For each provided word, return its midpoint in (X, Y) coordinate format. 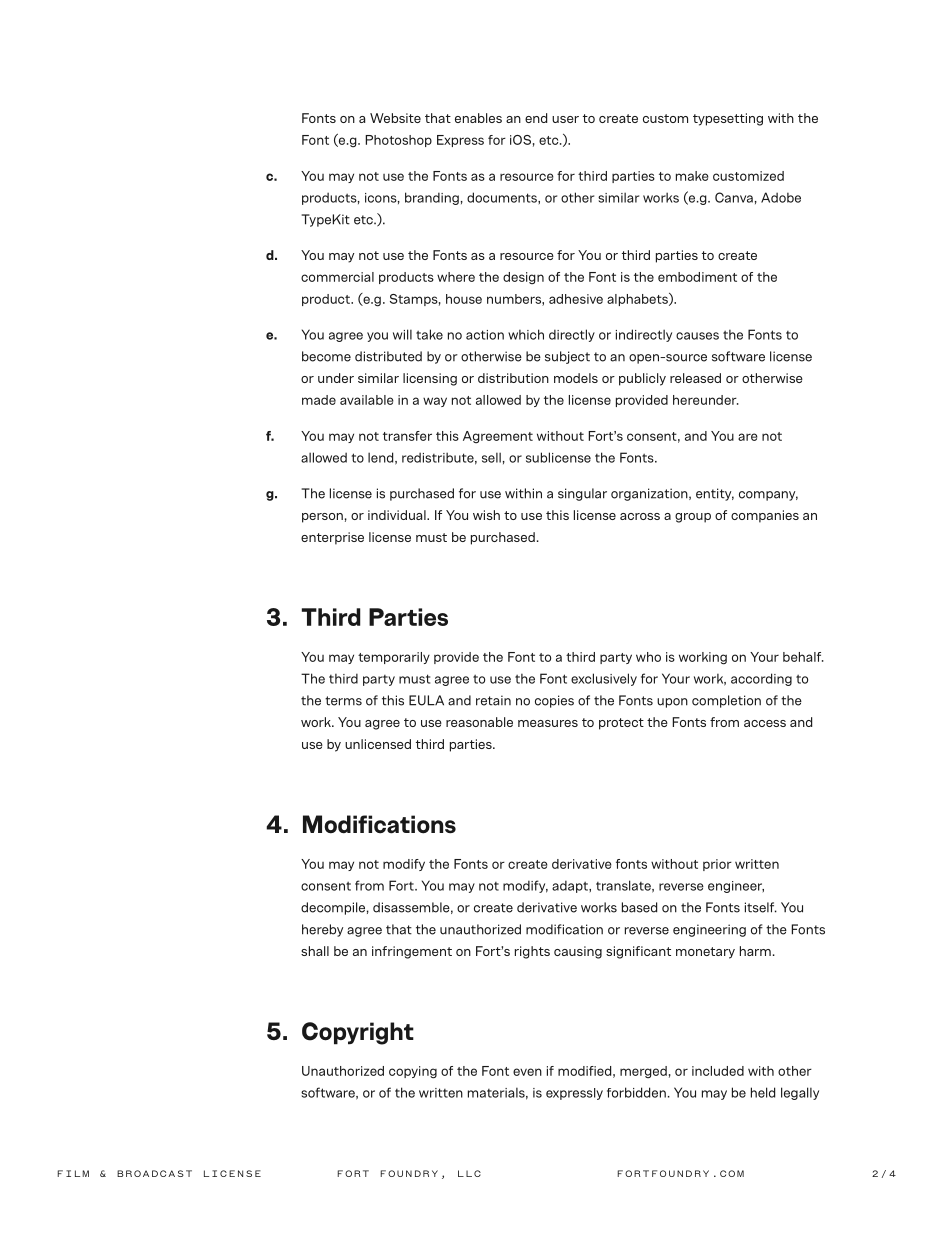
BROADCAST (154, 1173)
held (763, 1092)
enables (478, 118)
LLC (469, 1173)
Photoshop (398, 141)
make (692, 176)
